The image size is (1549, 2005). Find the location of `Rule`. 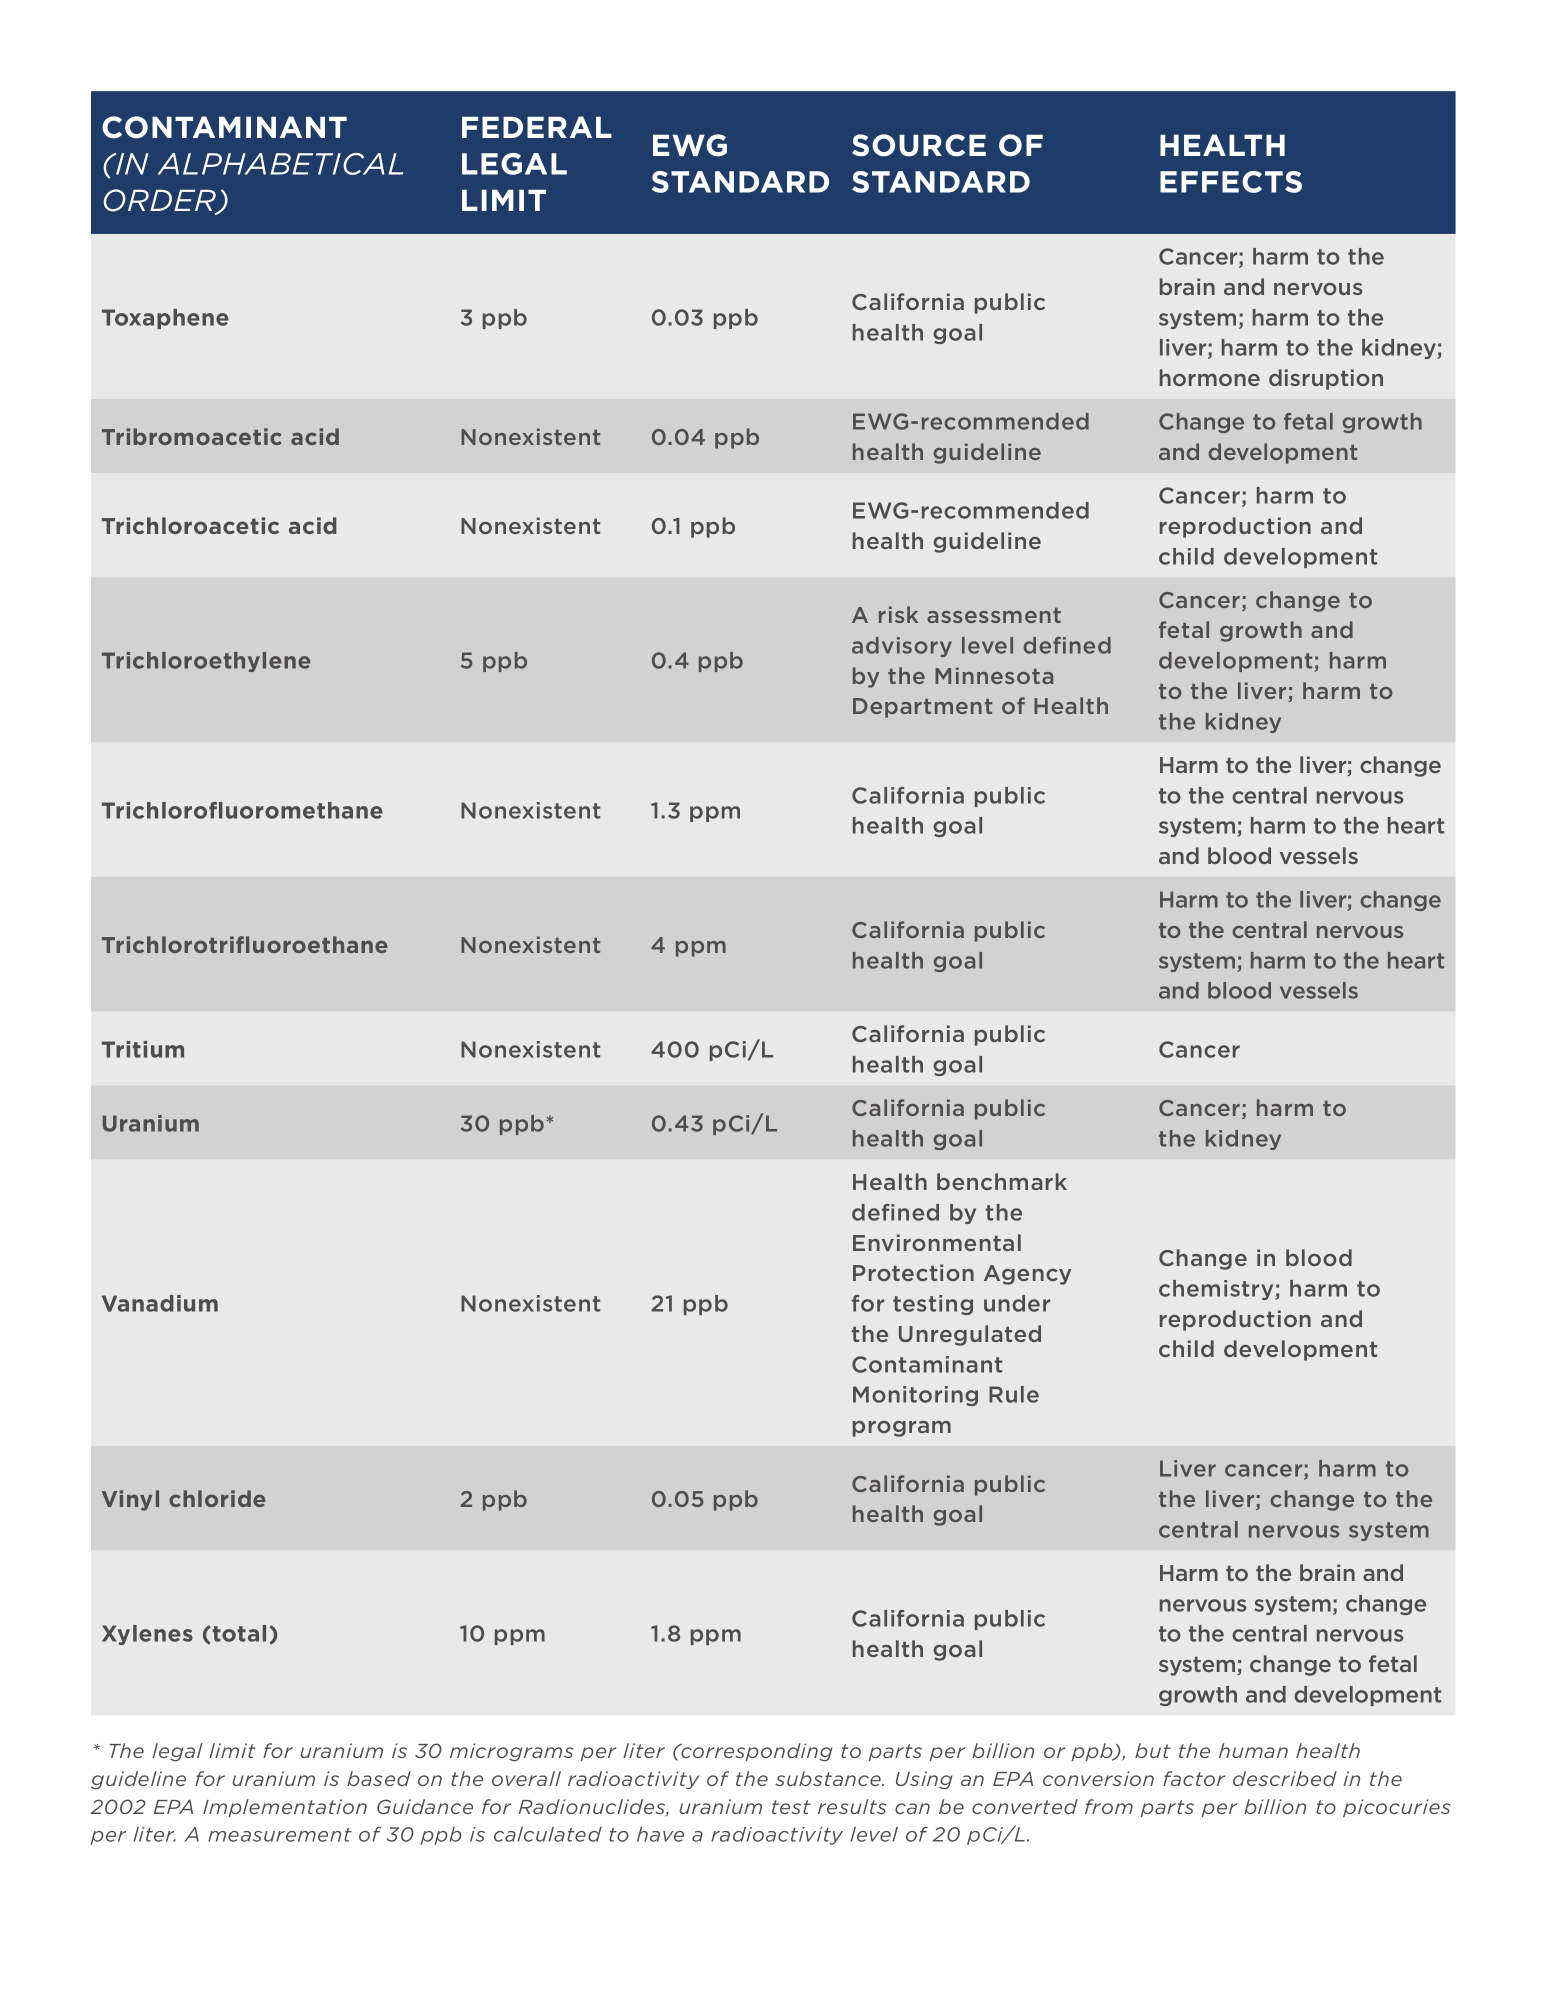

Rule is located at coordinates (1014, 1394).
